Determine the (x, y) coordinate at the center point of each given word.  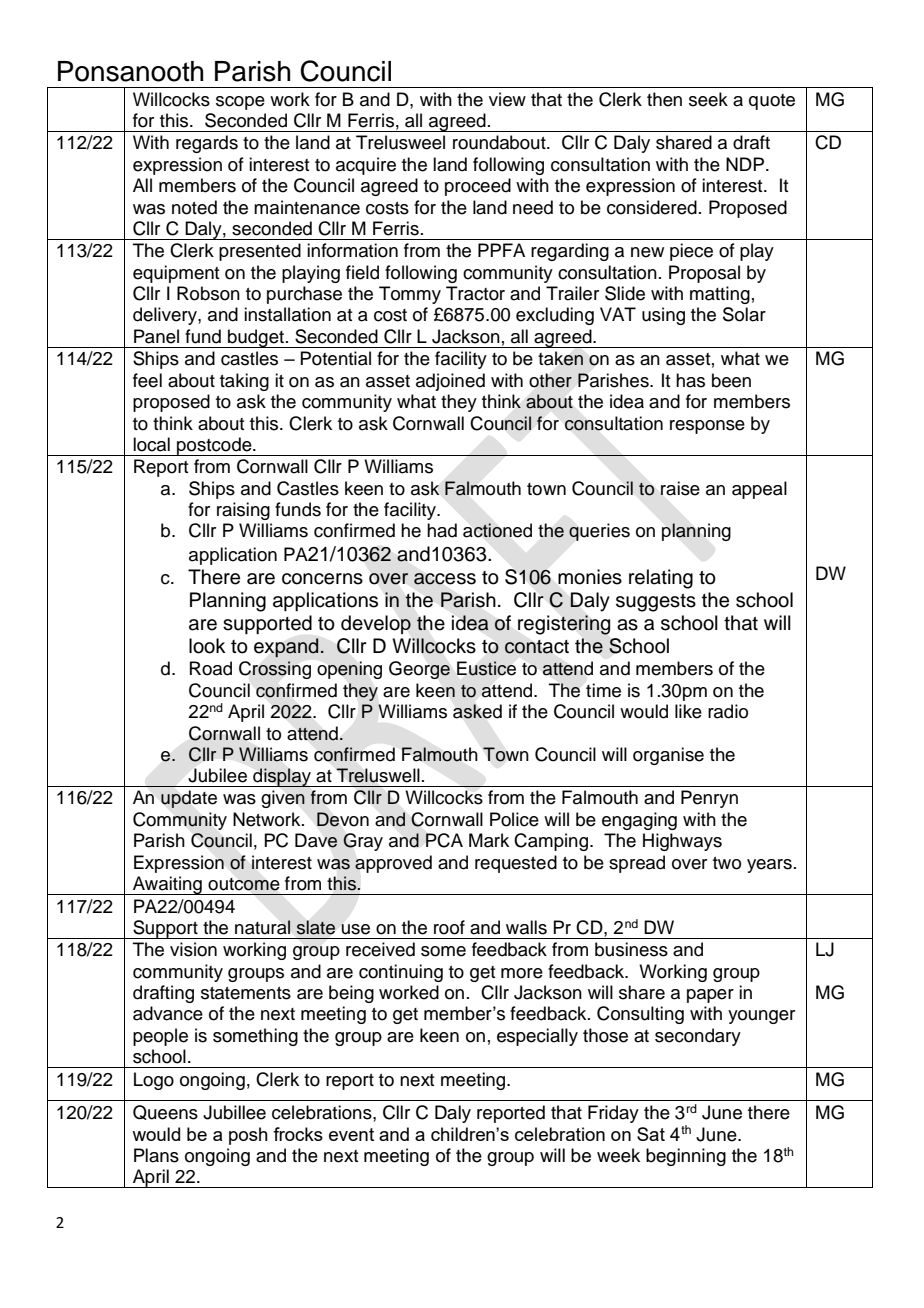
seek (708, 99)
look (207, 646)
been (731, 380)
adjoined (450, 382)
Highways (682, 842)
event (351, 1134)
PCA (444, 840)
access (445, 579)
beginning (686, 1157)
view (507, 99)
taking (244, 382)
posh (248, 1136)
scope (240, 103)
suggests (656, 603)
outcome (243, 884)
